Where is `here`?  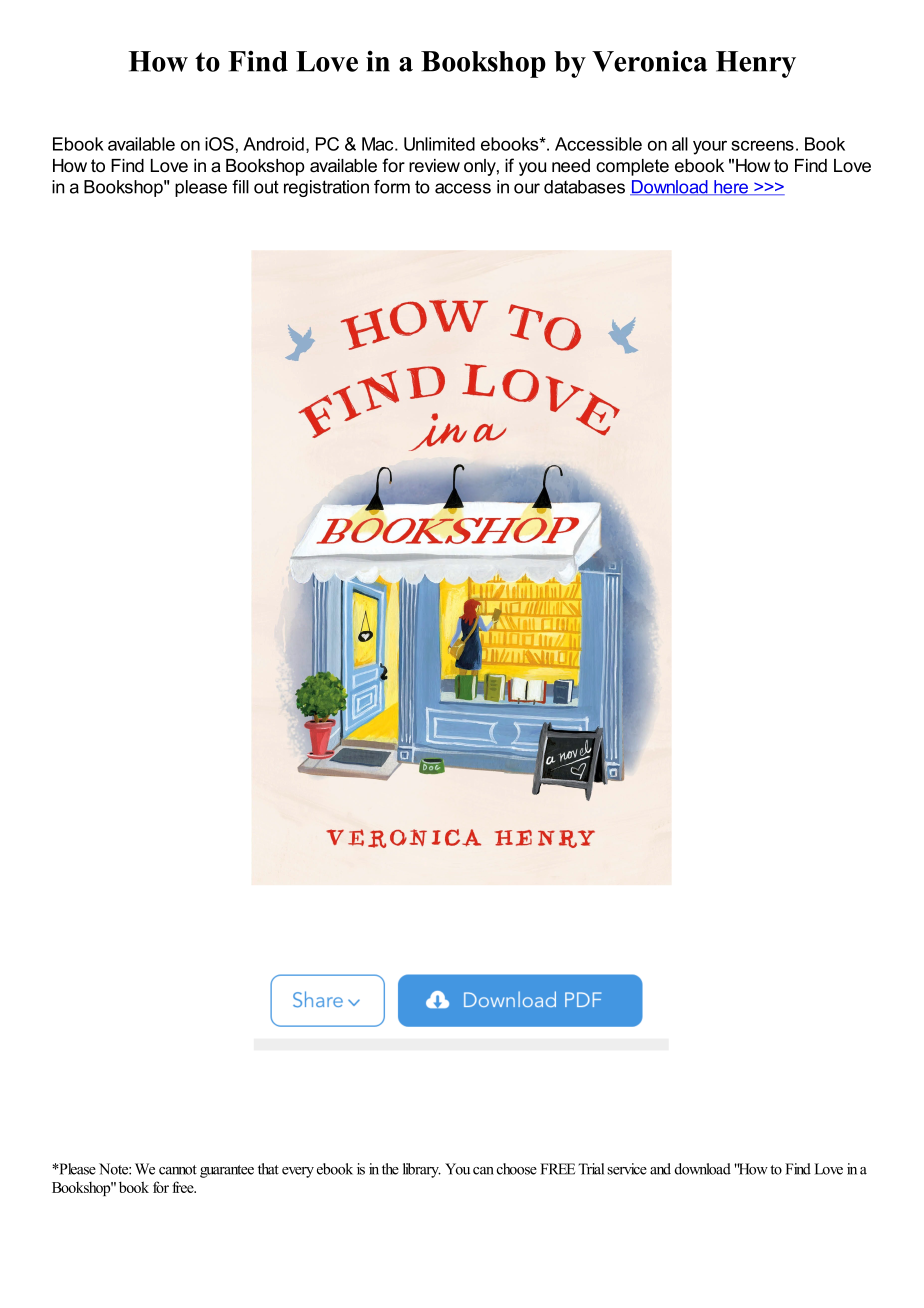
here is located at coordinates (731, 187).
